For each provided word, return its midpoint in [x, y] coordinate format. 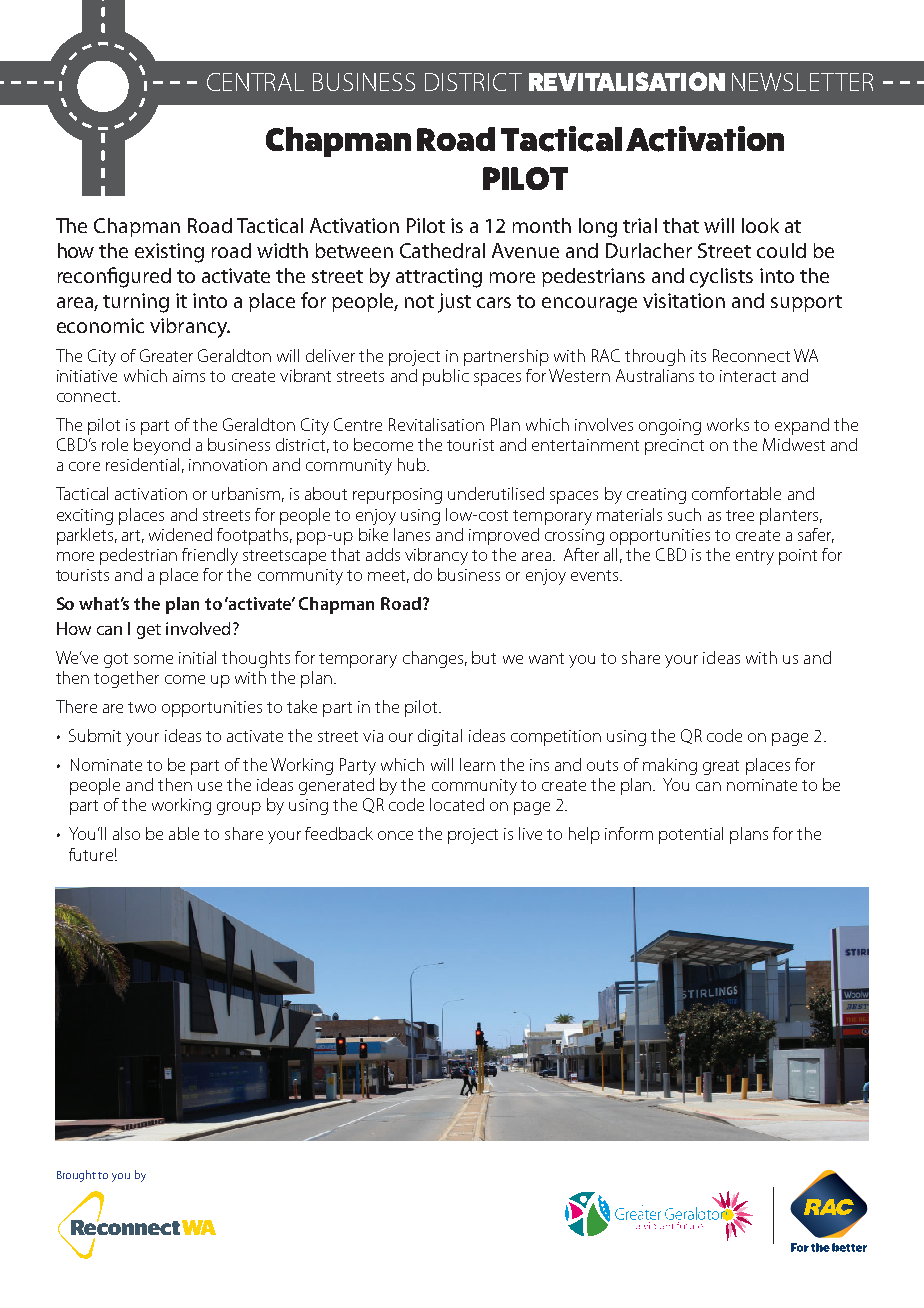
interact [748, 376]
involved [198, 628]
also [126, 833]
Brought [76, 1176]
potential [691, 835]
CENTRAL [255, 82]
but [484, 657]
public [446, 377]
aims [189, 376]
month [542, 225]
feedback [339, 833]
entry [755, 557]
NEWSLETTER [802, 82]
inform [629, 833]
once [395, 835]
